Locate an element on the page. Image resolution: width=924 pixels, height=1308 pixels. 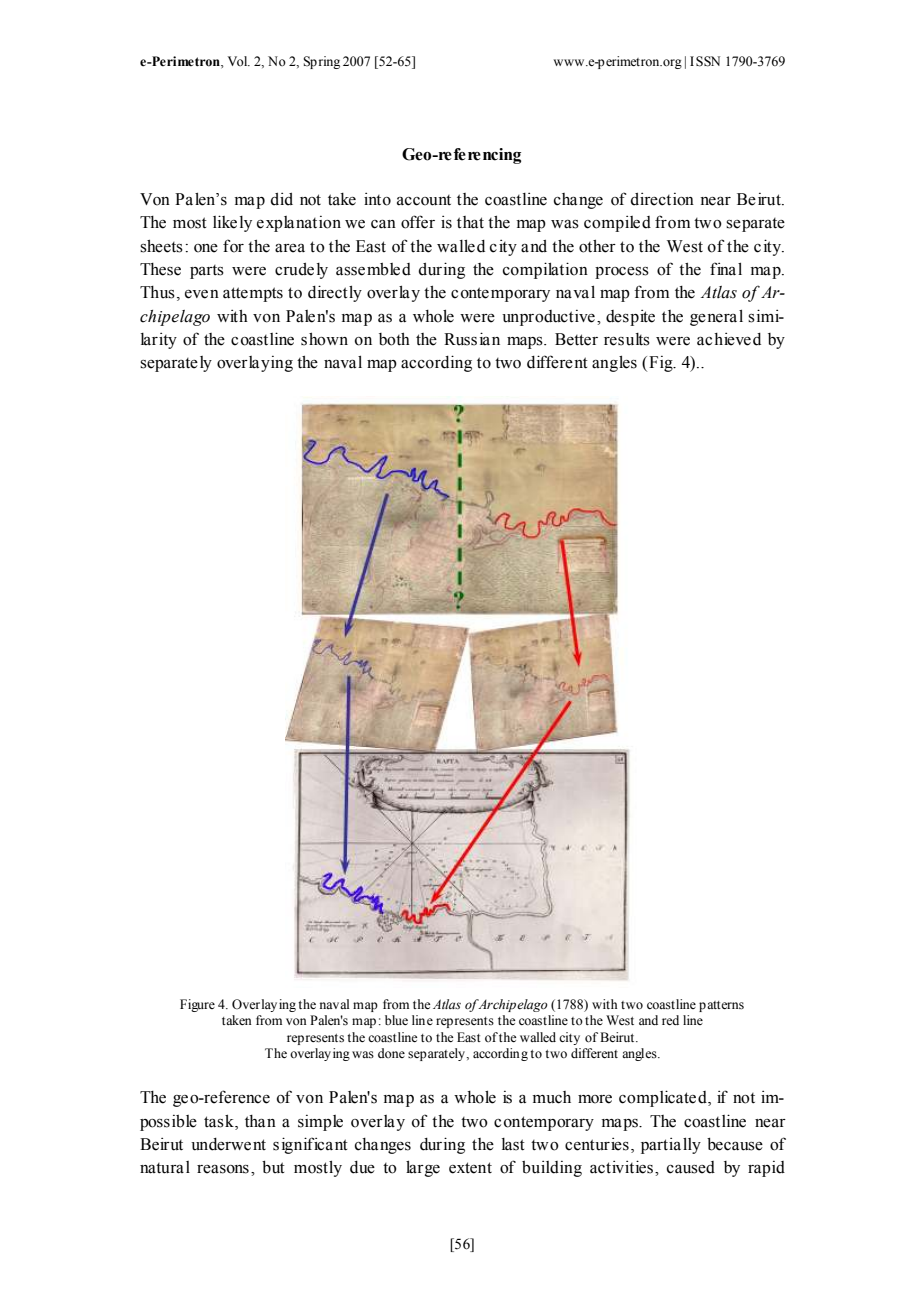
partially is located at coordinates (671, 1145).
